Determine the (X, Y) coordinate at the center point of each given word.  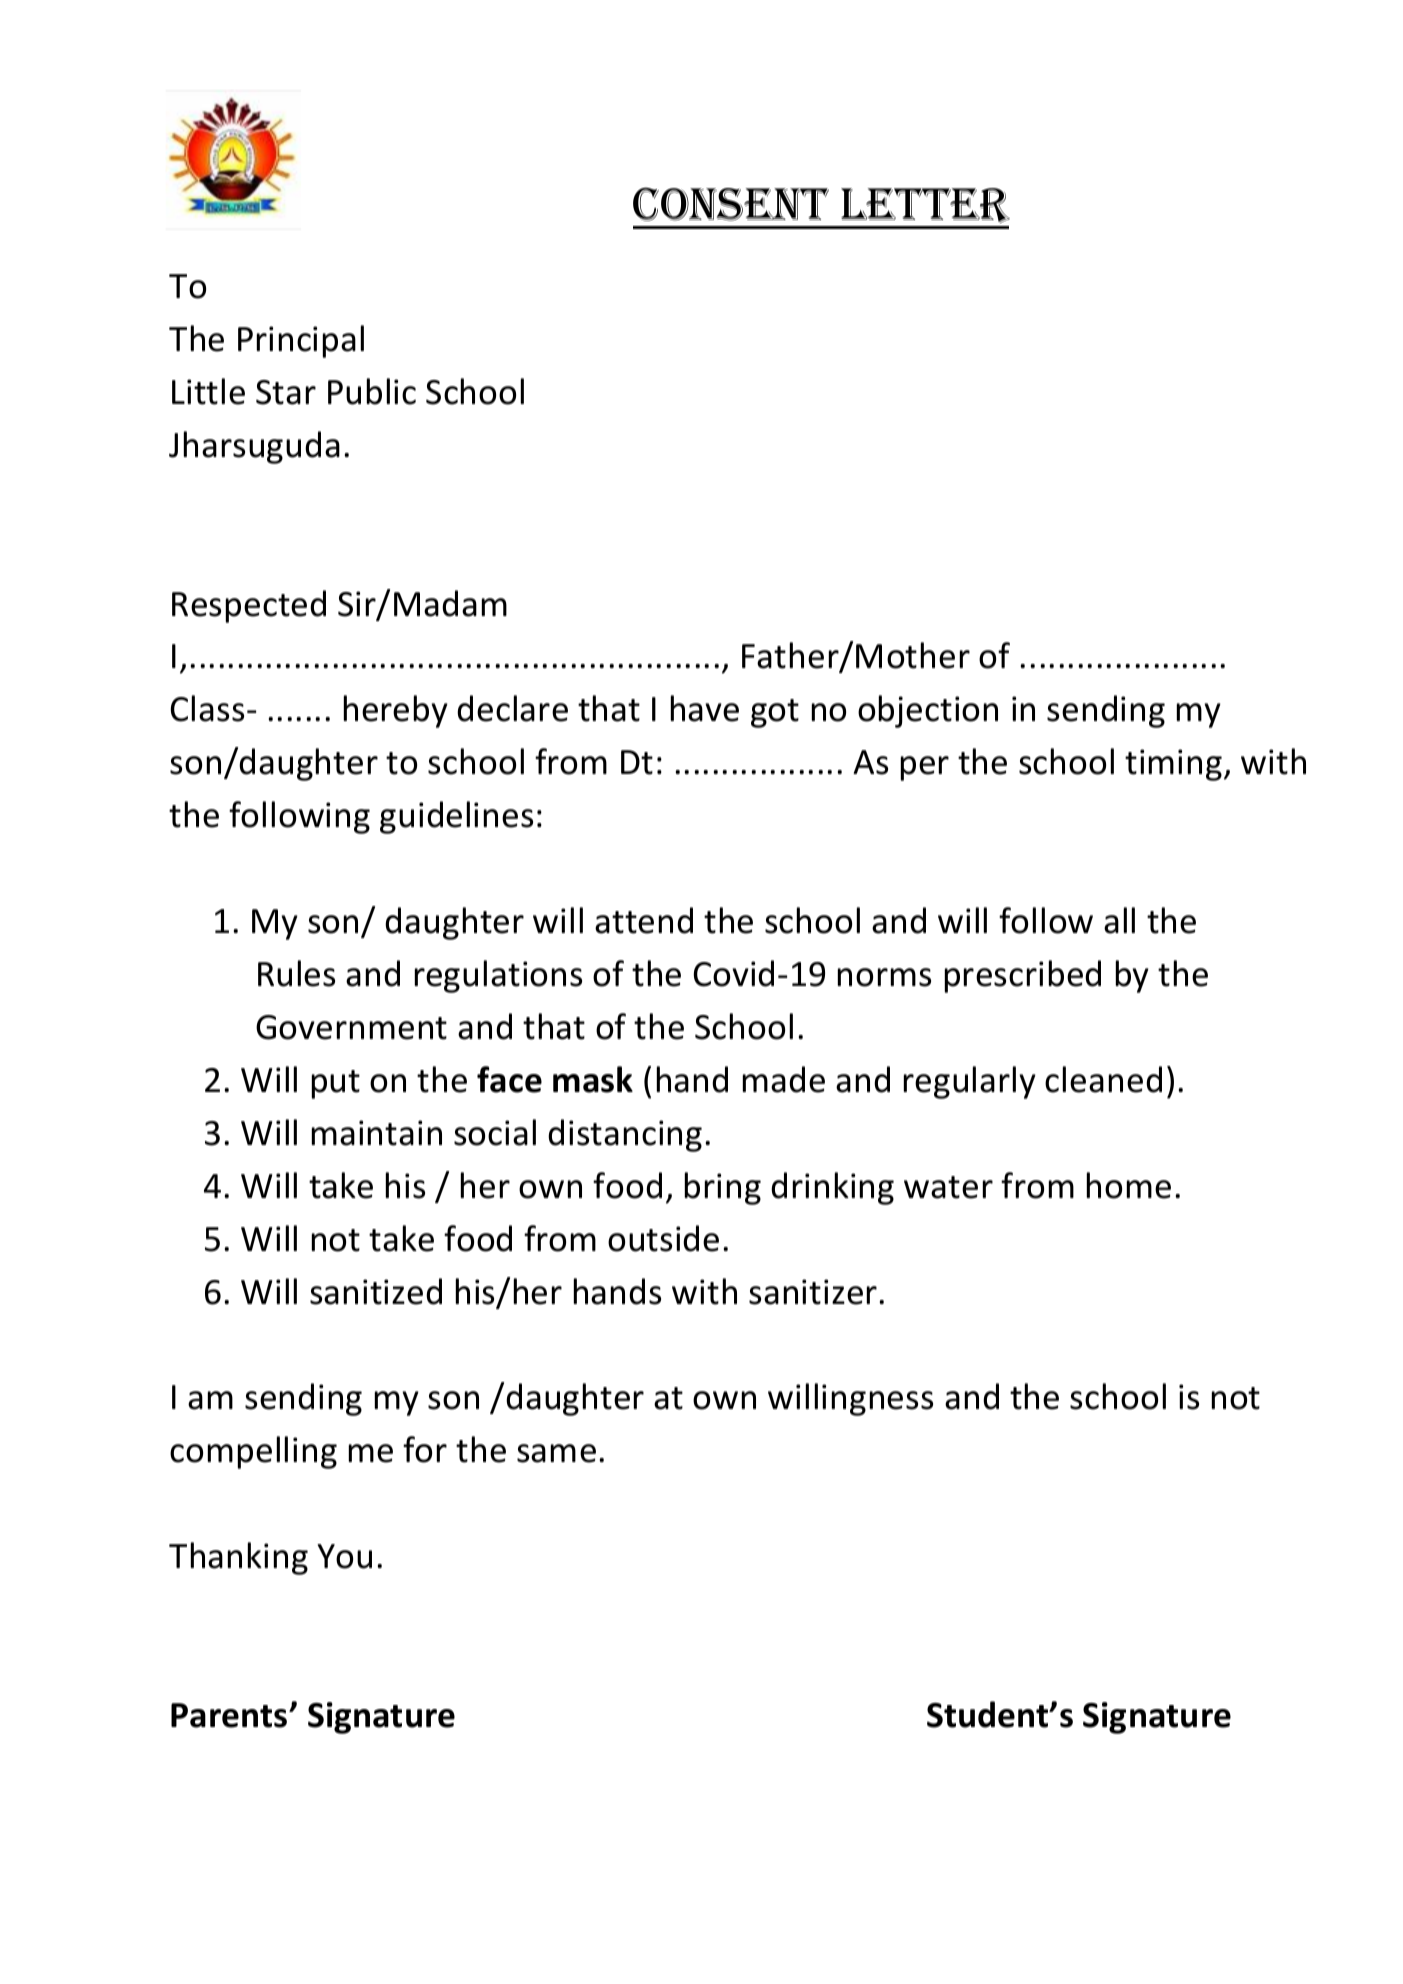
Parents (230, 1715)
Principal (301, 341)
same (556, 1453)
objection (928, 711)
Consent (731, 204)
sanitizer (813, 1292)
